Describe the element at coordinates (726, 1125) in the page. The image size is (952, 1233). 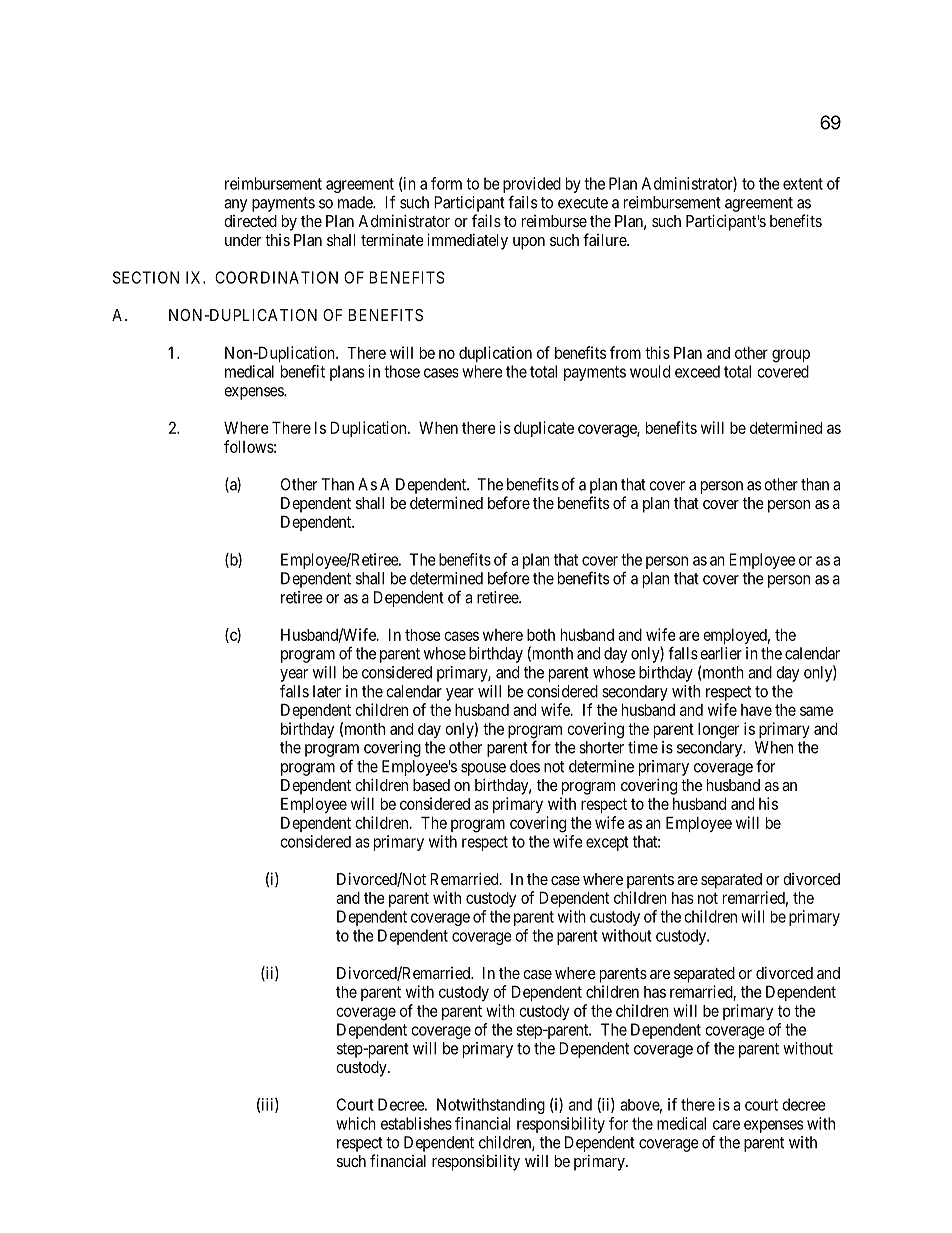
I see `care` at that location.
